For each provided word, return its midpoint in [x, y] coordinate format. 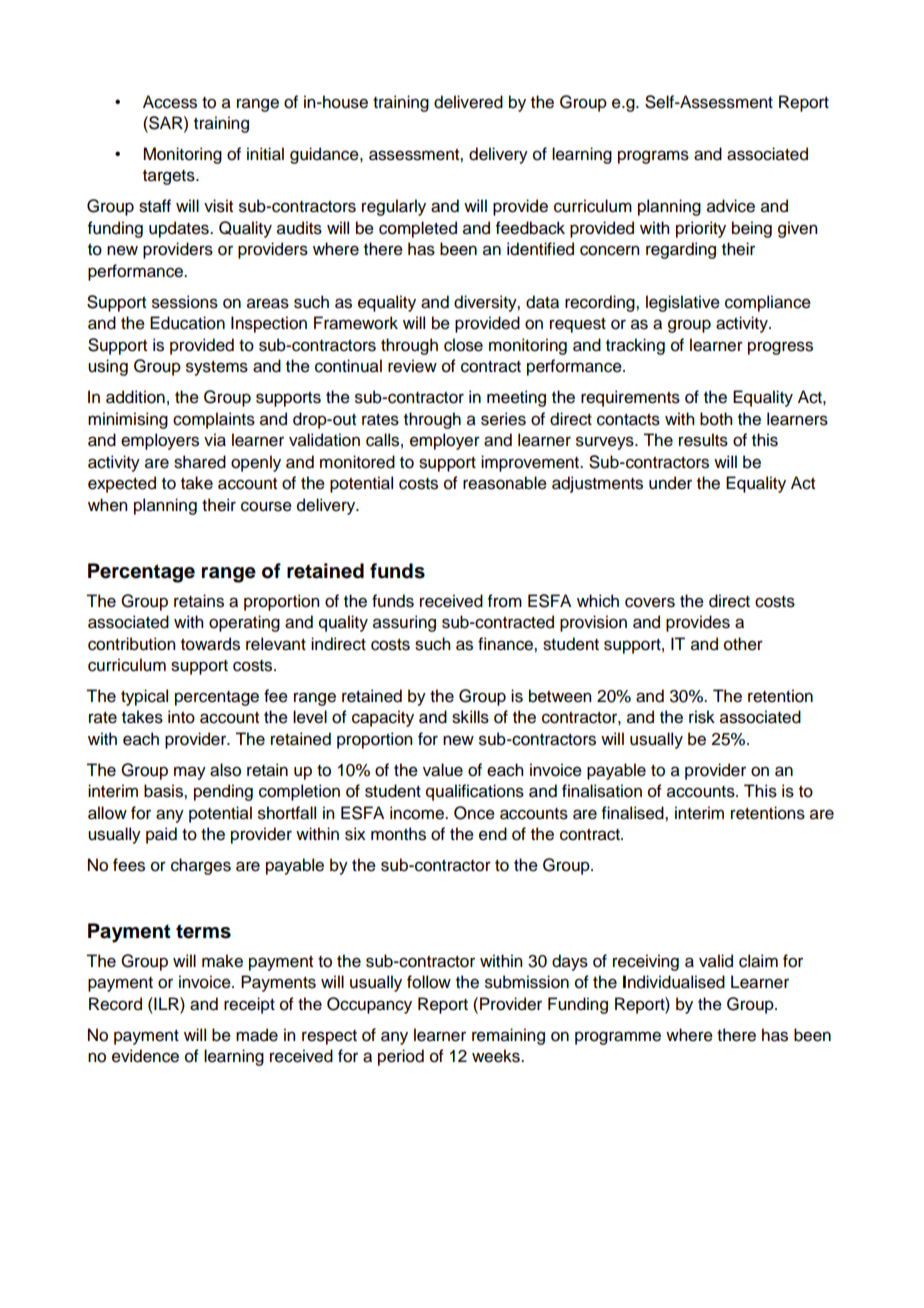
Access [170, 102]
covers [650, 602]
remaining [508, 1036]
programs [653, 157]
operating [244, 623]
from [505, 601]
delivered [468, 102]
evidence [145, 1056]
